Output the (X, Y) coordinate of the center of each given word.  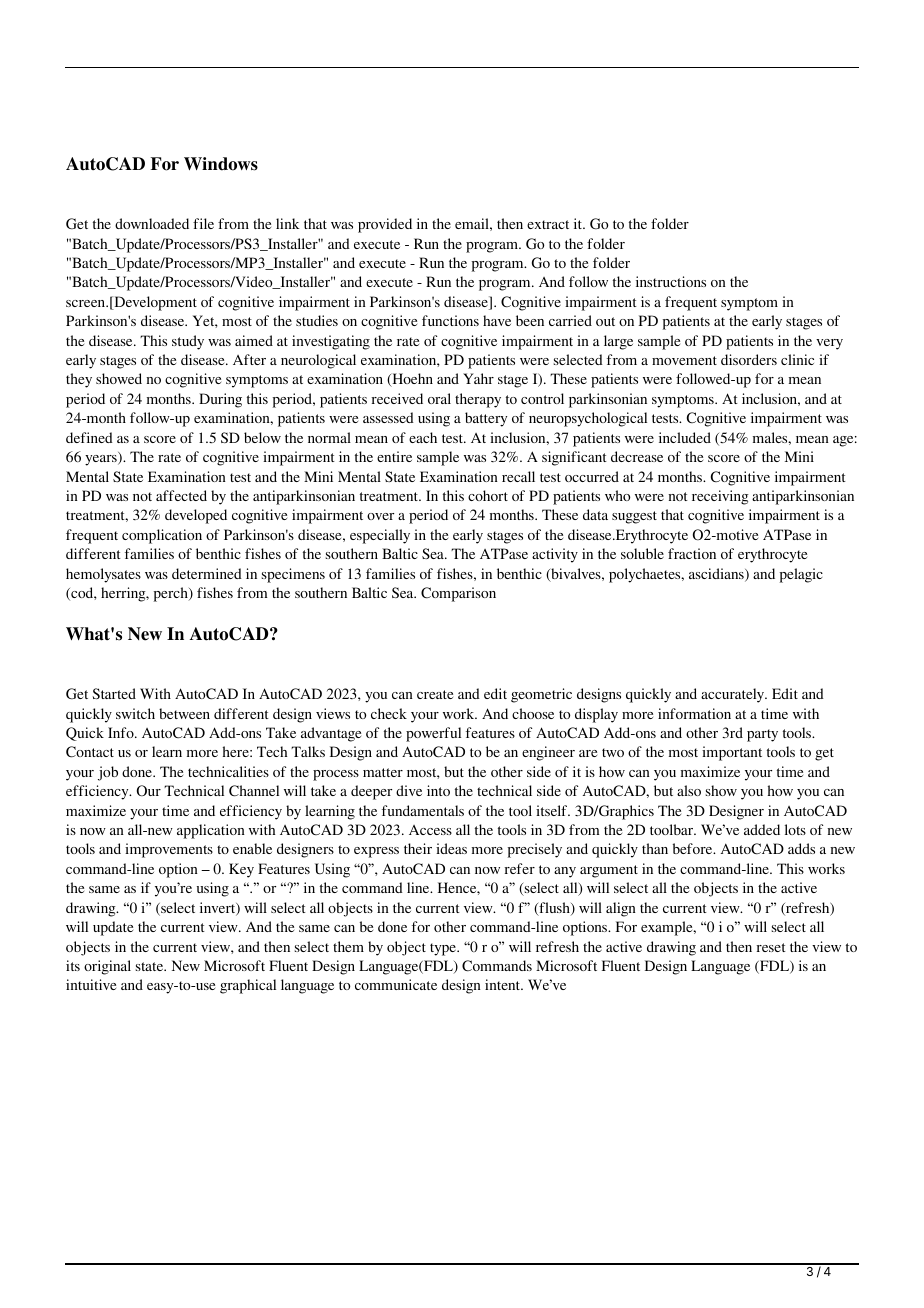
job (108, 773)
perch (172, 594)
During (220, 400)
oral (439, 398)
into (438, 790)
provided (385, 225)
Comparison (458, 594)
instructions (671, 281)
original (107, 967)
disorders (749, 359)
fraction (692, 553)
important (732, 753)
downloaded (152, 223)
